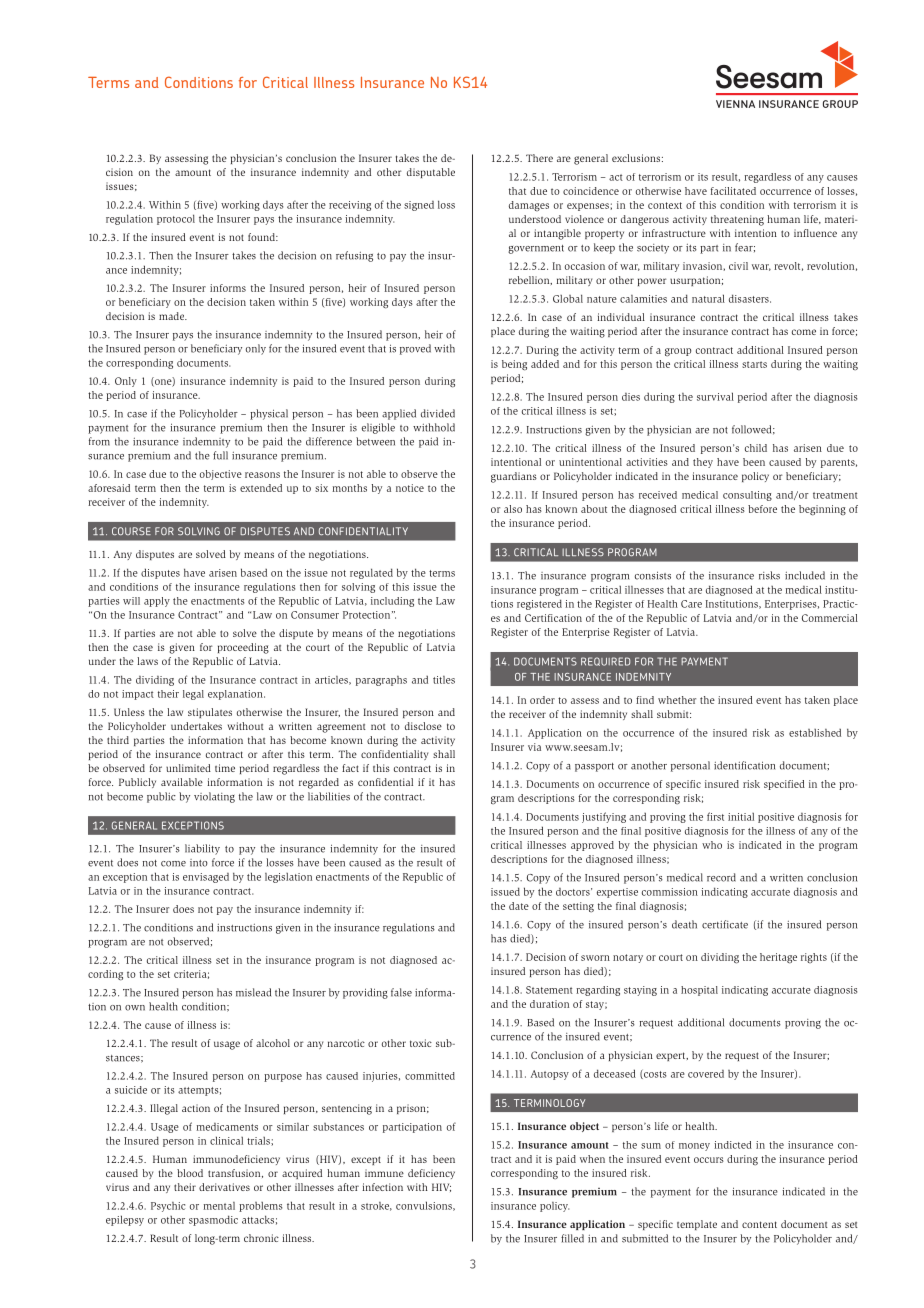  What do you see at coordinates (733, 191) in the screenshot?
I see `facilitated` at bounding box center [733, 191].
